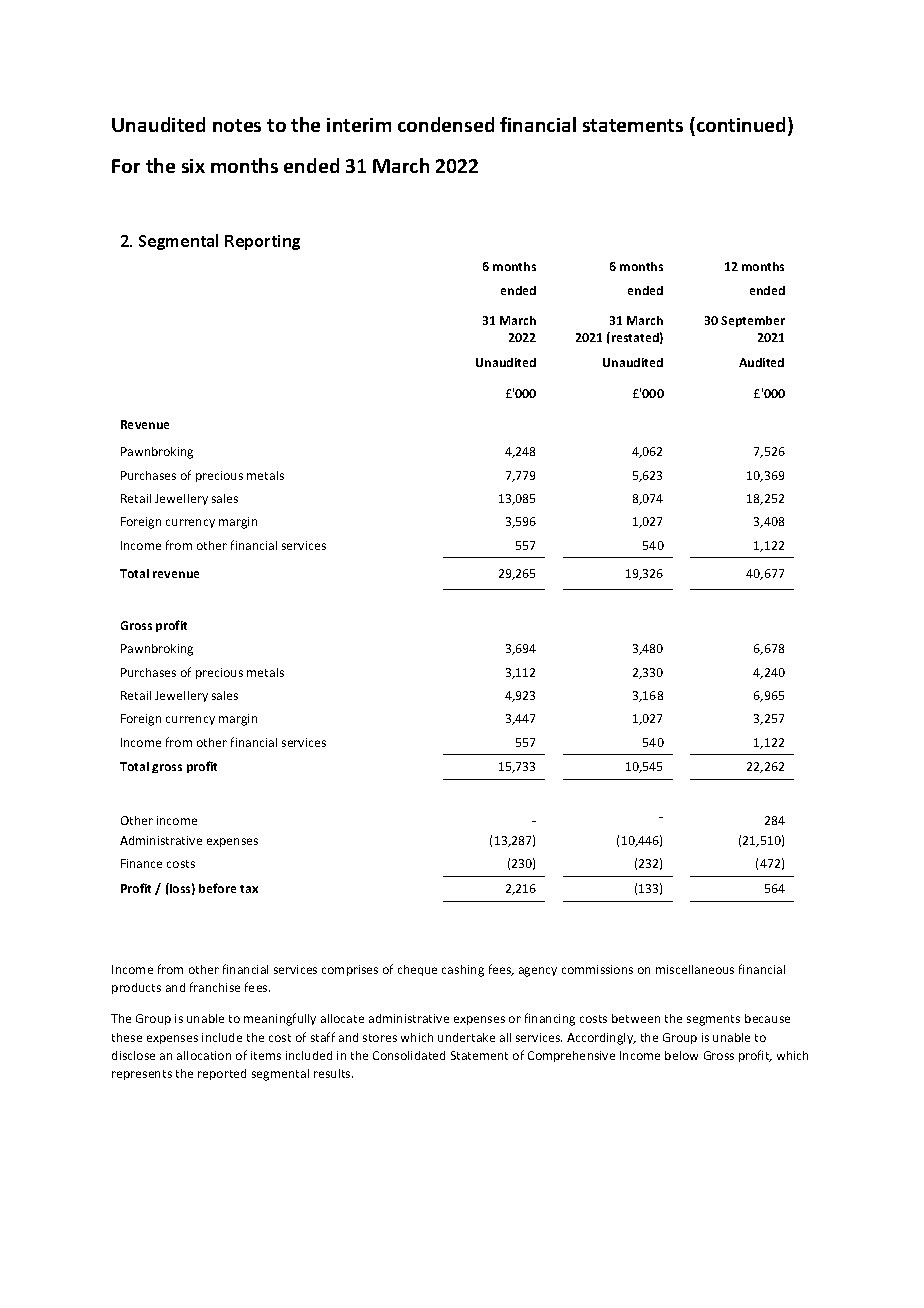  I want to click on six, so click(193, 166).
